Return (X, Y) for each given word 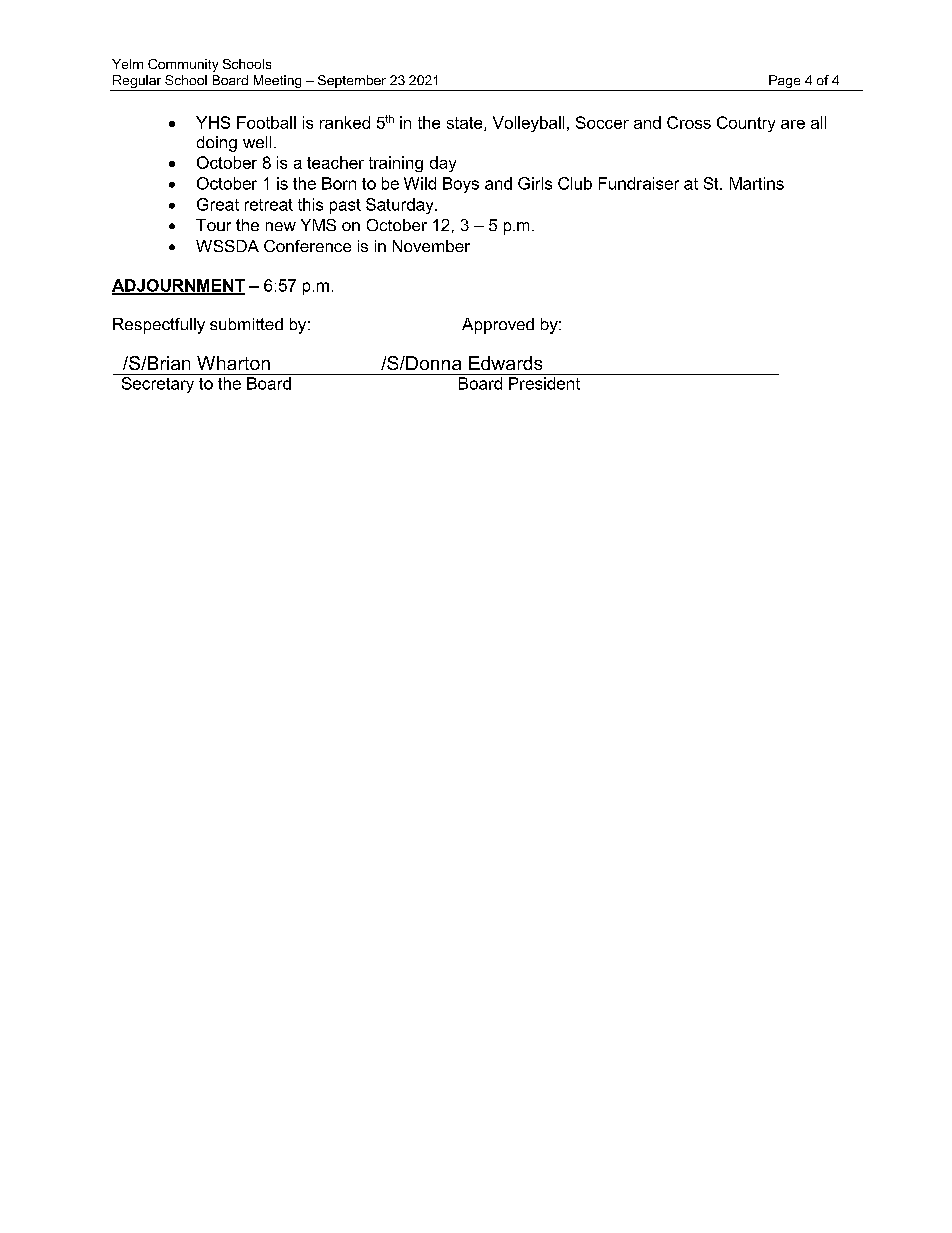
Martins (757, 183)
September (352, 81)
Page (785, 83)
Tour (213, 225)
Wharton (233, 363)
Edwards (505, 363)
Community (183, 65)
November (431, 246)
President (544, 383)
